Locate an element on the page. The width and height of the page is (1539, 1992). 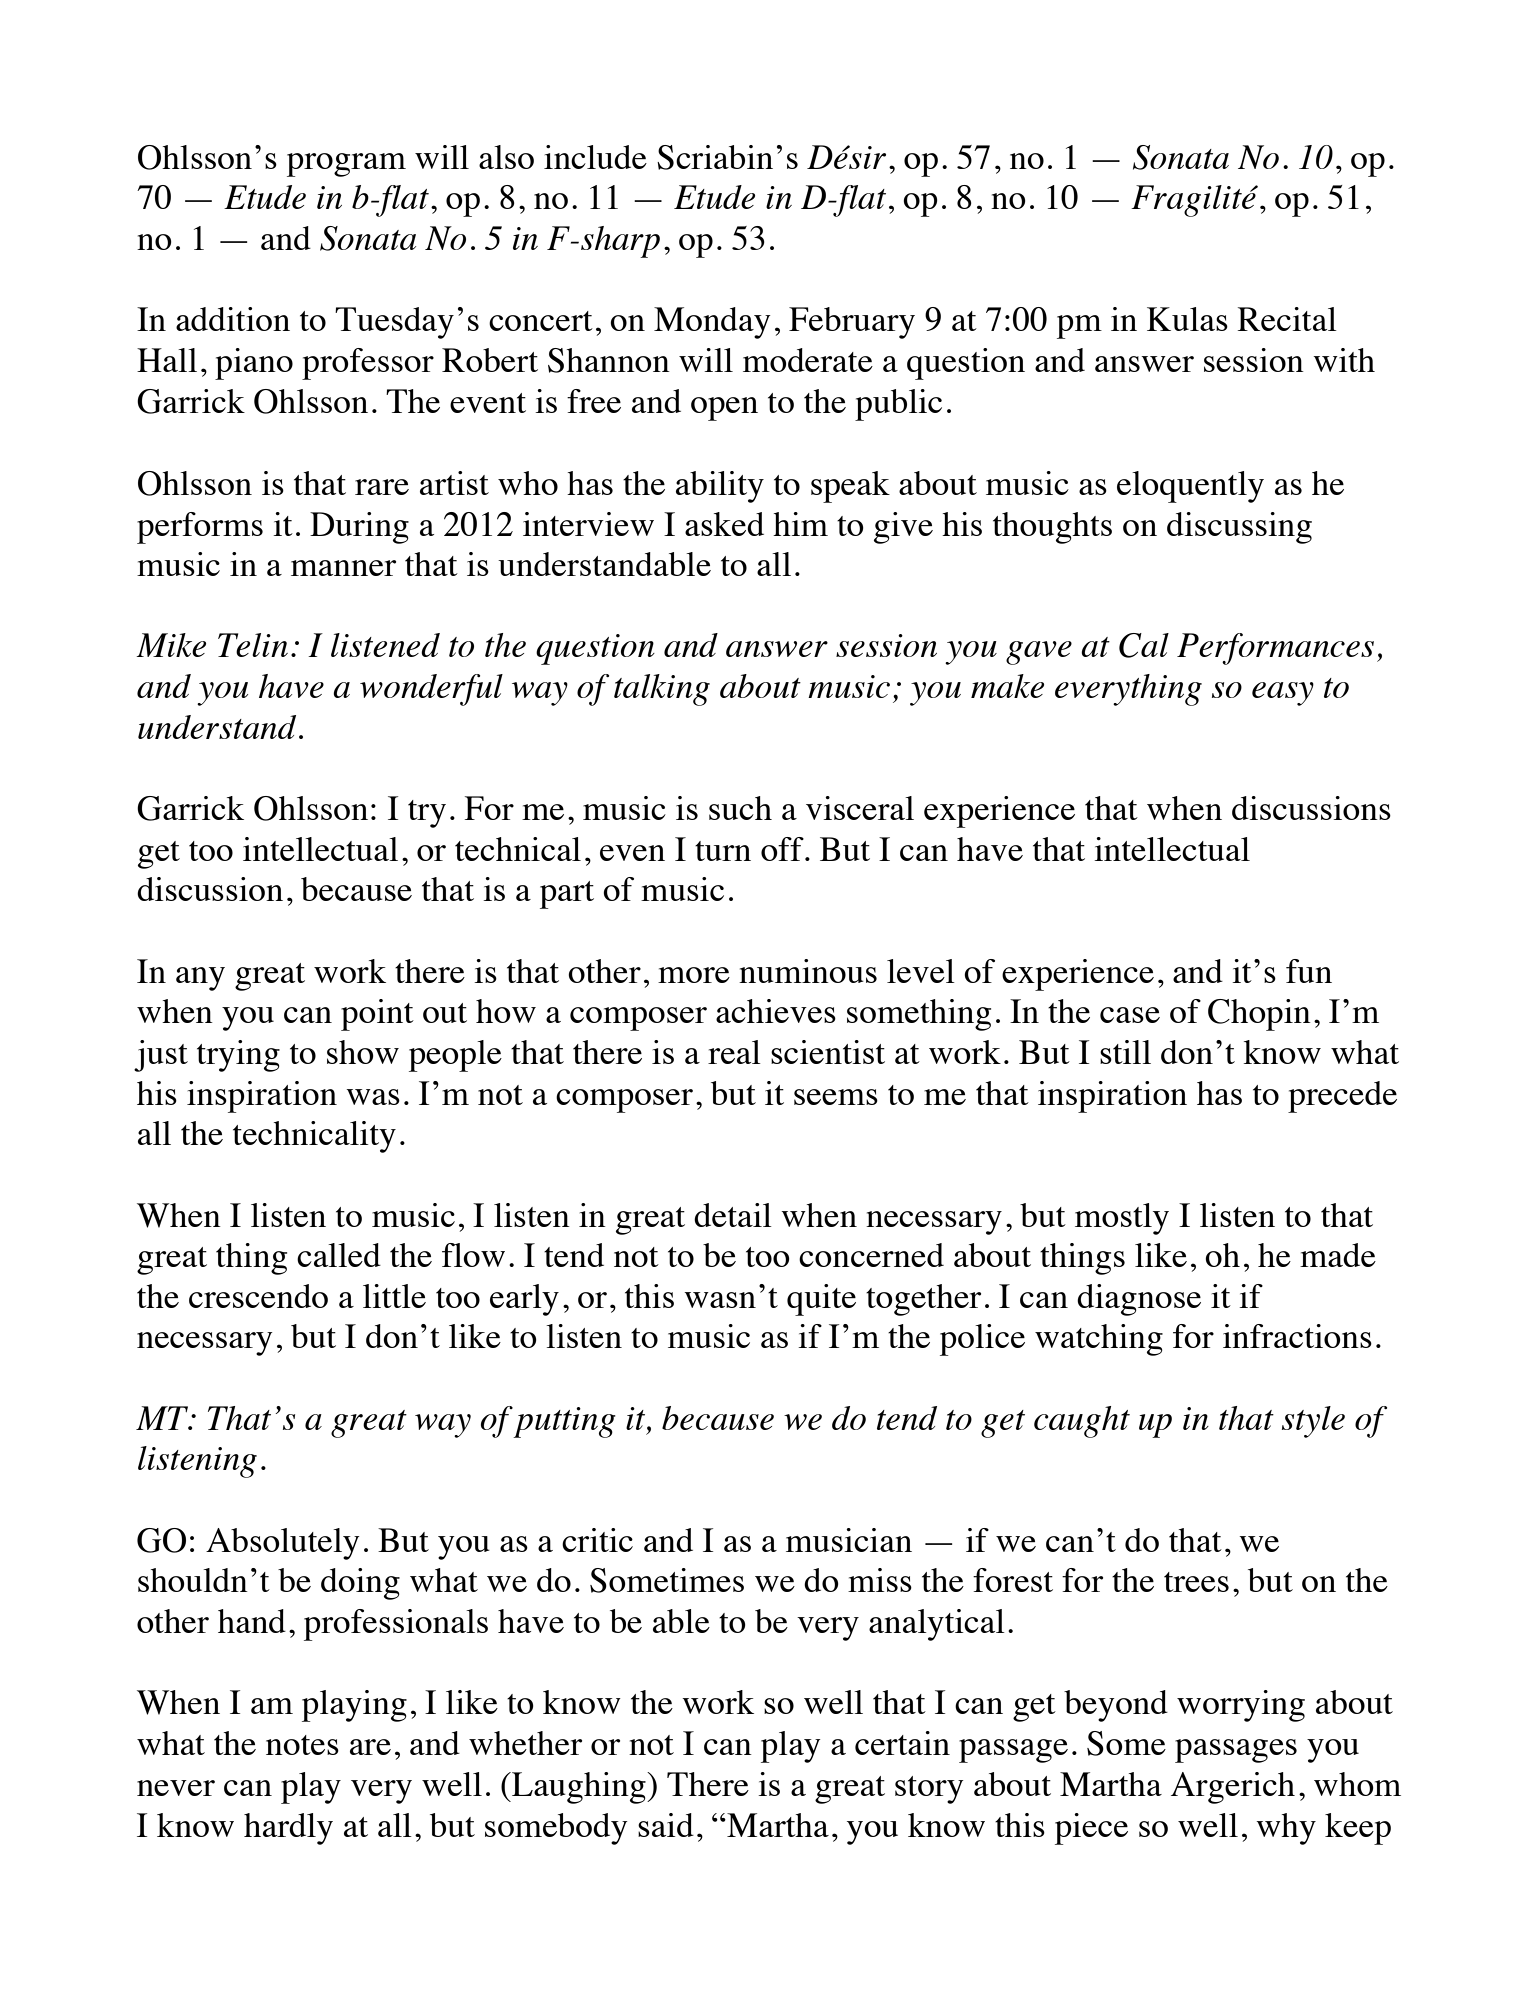
diagnose is located at coordinates (1139, 1300).
